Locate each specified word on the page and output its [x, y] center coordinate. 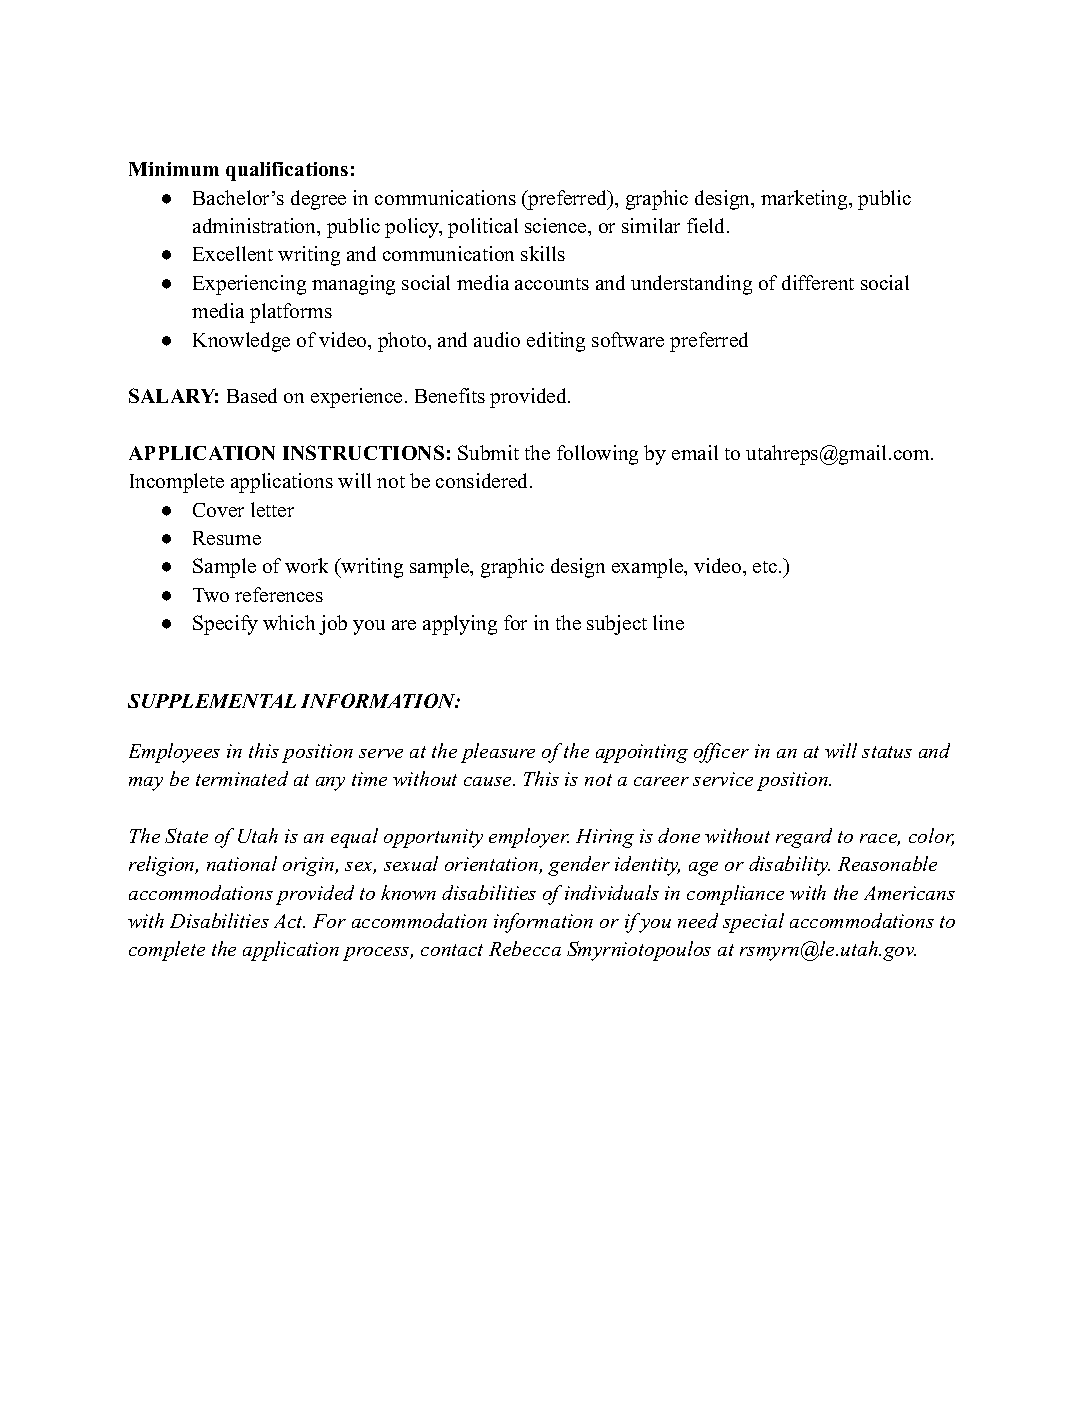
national [242, 863]
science [557, 225]
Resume [227, 538]
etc [765, 567]
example [648, 568]
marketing [805, 200]
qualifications [287, 171]
